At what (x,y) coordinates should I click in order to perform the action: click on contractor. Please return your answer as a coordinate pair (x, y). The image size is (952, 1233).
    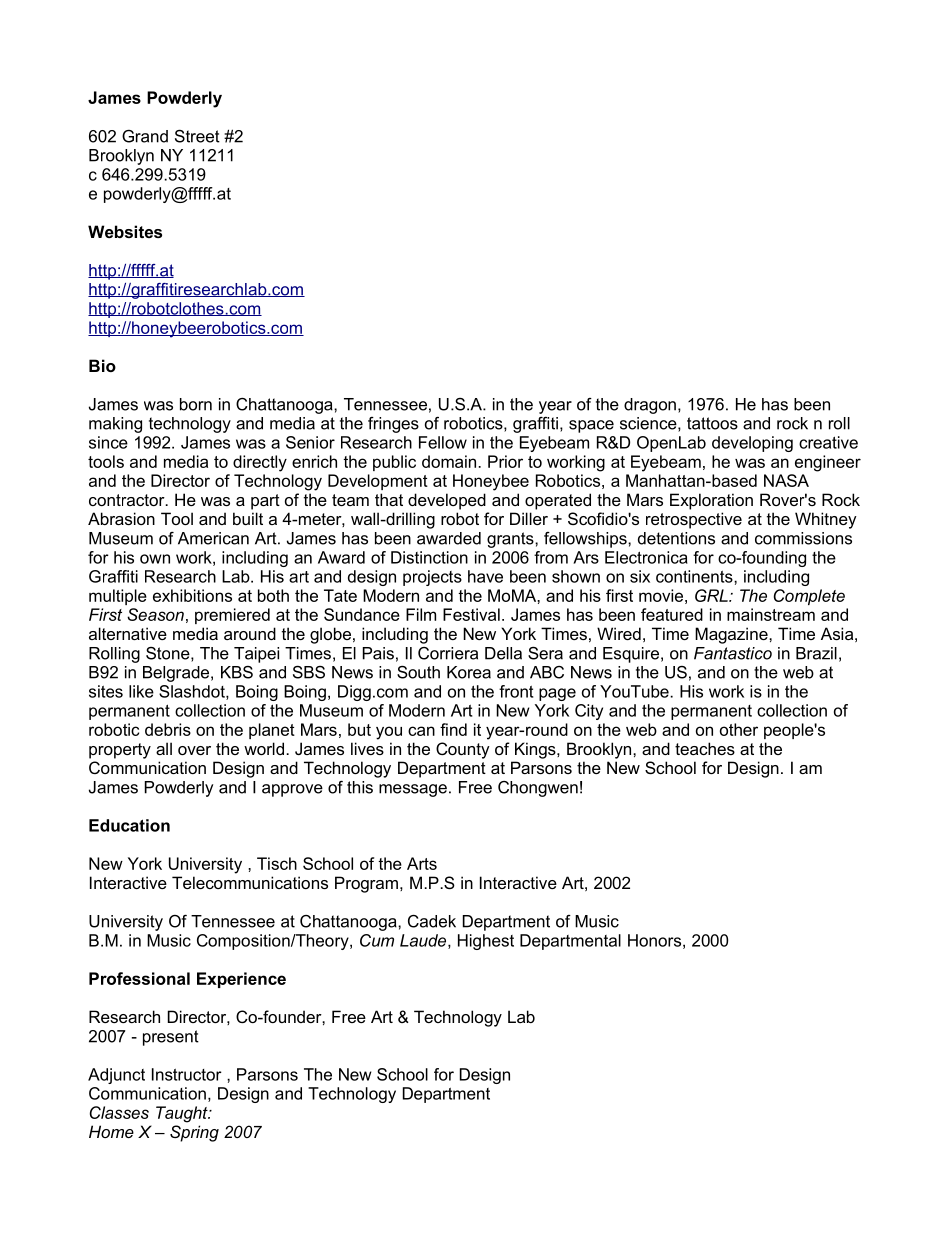
    Looking at the image, I should click on (128, 500).
